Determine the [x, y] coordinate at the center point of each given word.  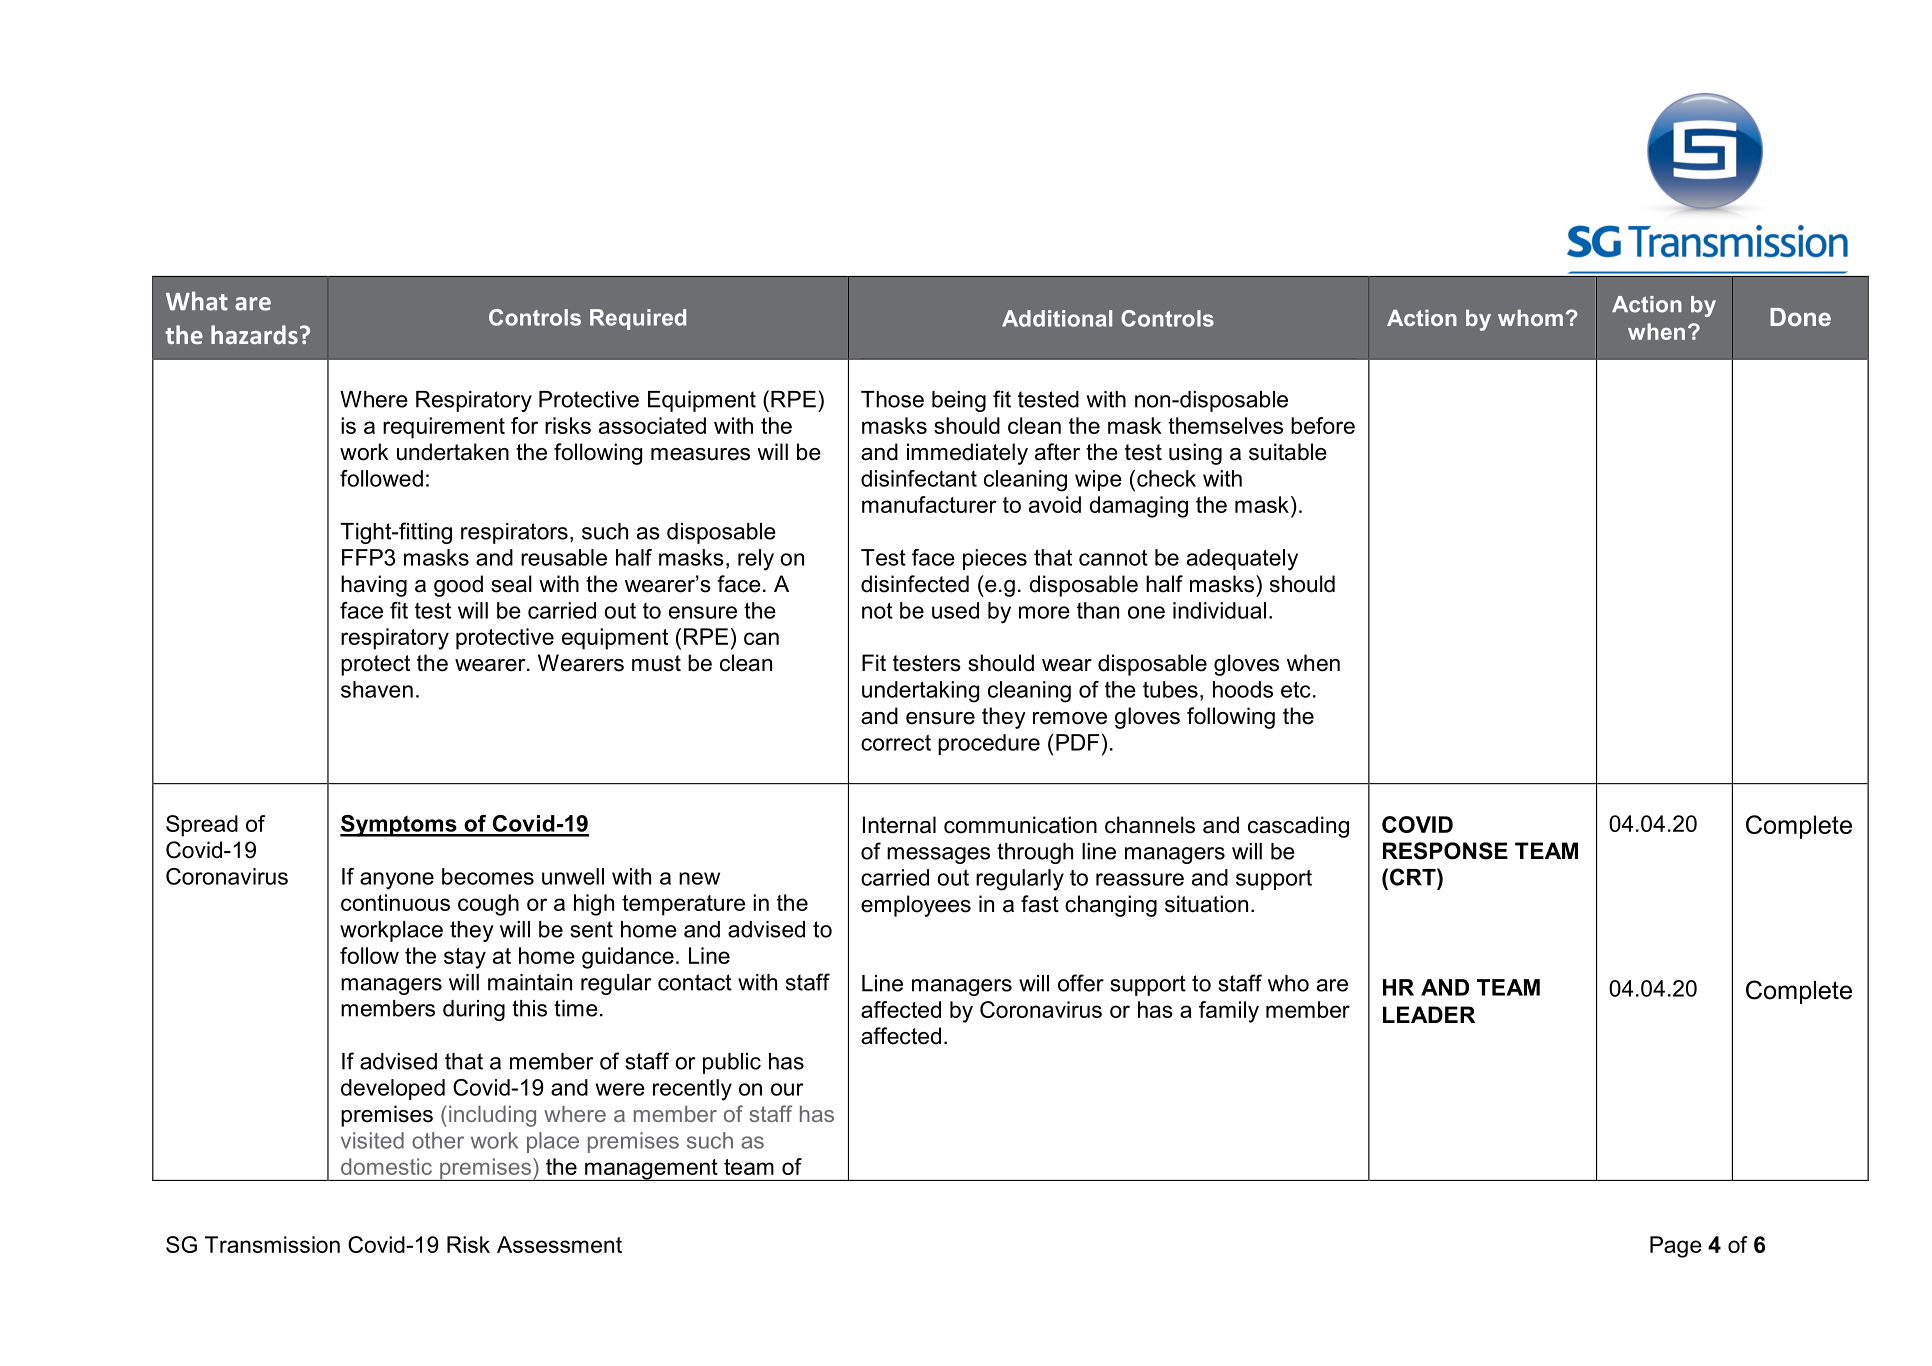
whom [1530, 317]
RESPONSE [1445, 851]
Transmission [272, 1244]
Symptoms [399, 826]
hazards [254, 334]
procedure [989, 744]
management [651, 1170]
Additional [1057, 318]
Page [1676, 1247]
